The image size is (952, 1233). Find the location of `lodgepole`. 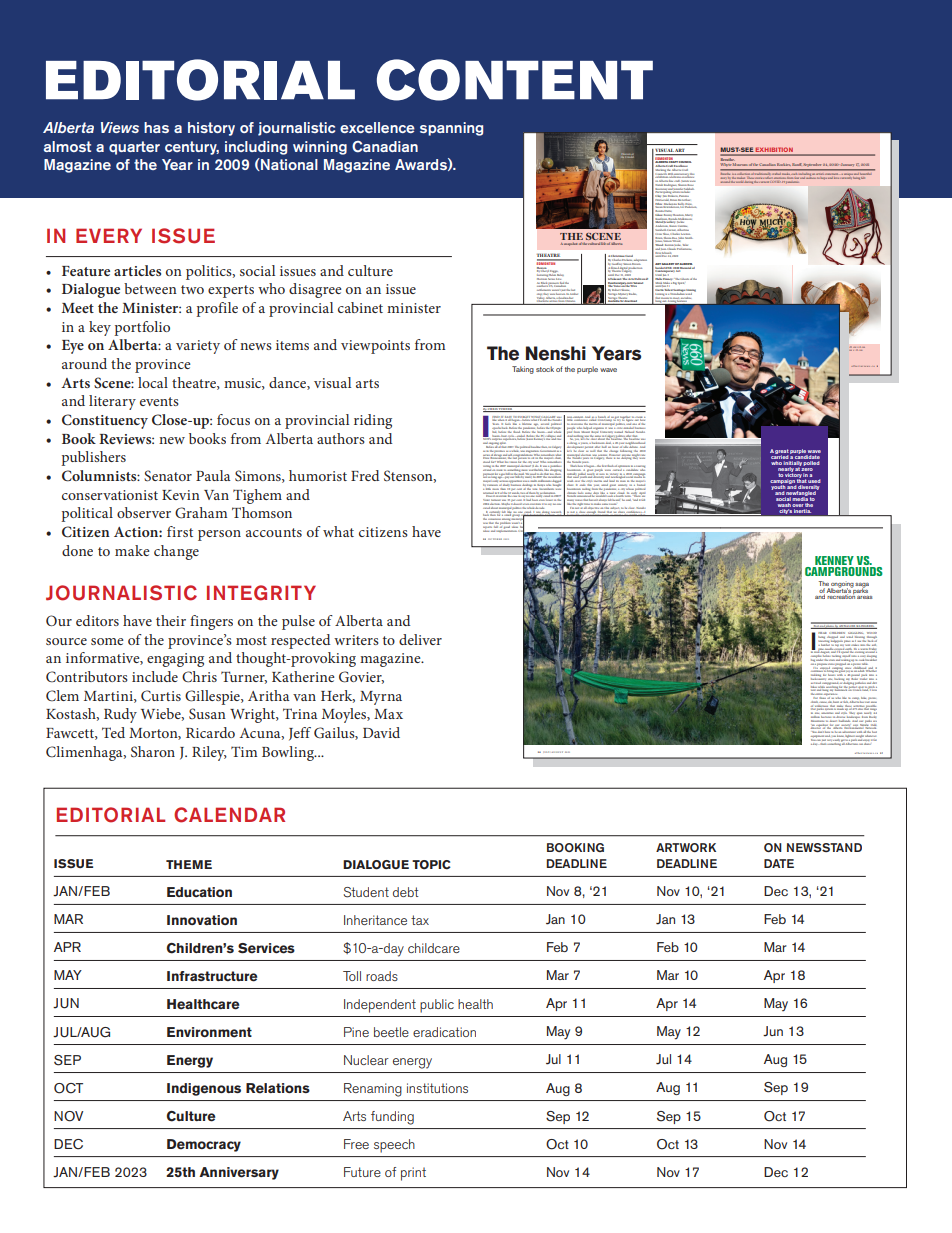

lodgepole is located at coordinates (837, 640).
